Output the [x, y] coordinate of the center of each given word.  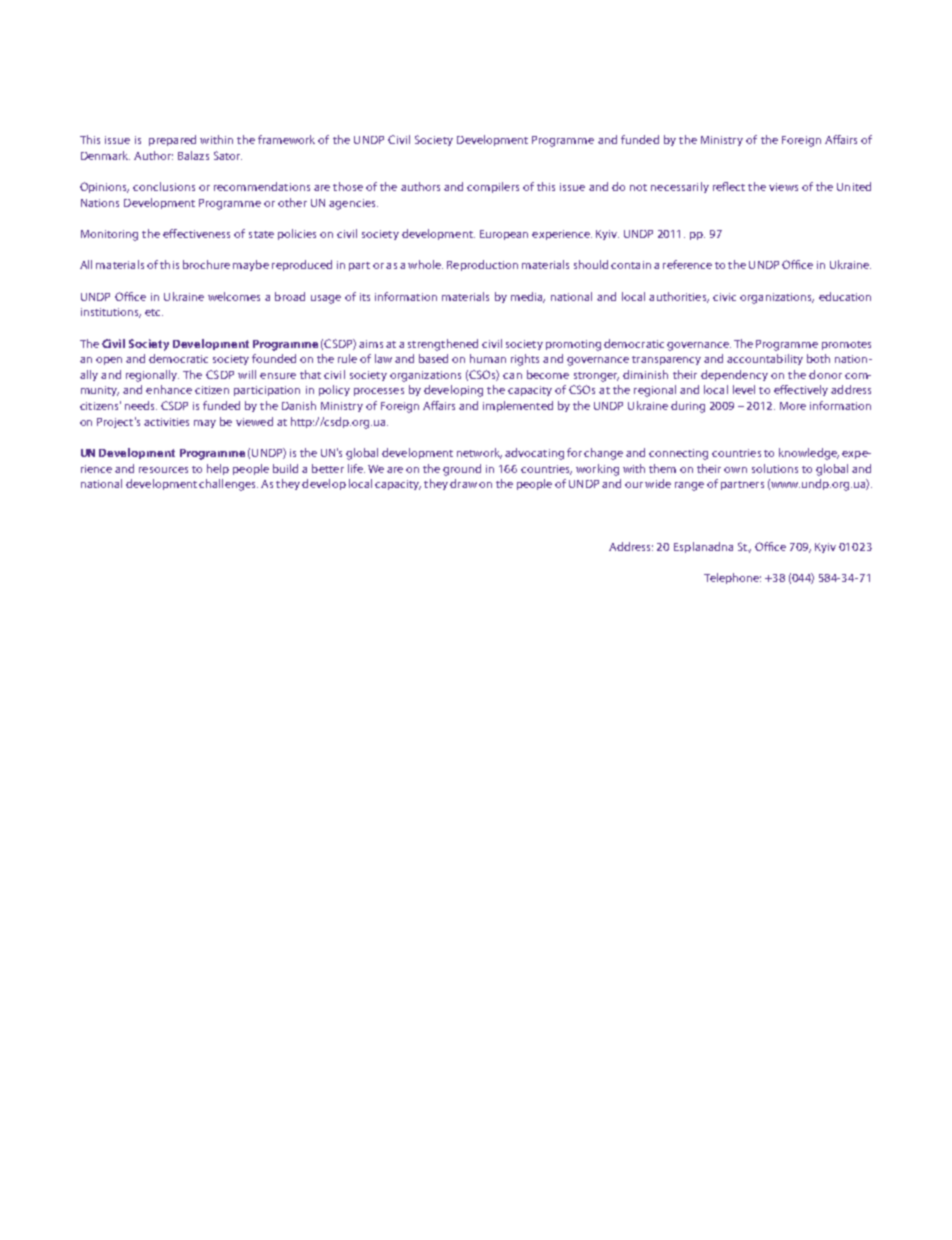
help [218, 469]
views [783, 187]
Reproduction [482, 265]
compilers [493, 187]
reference [687, 264]
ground [462, 470]
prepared [172, 140]
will [247, 374]
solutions [775, 468]
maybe [251, 265]
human [488, 358]
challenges [228, 485]
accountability [765, 359]
